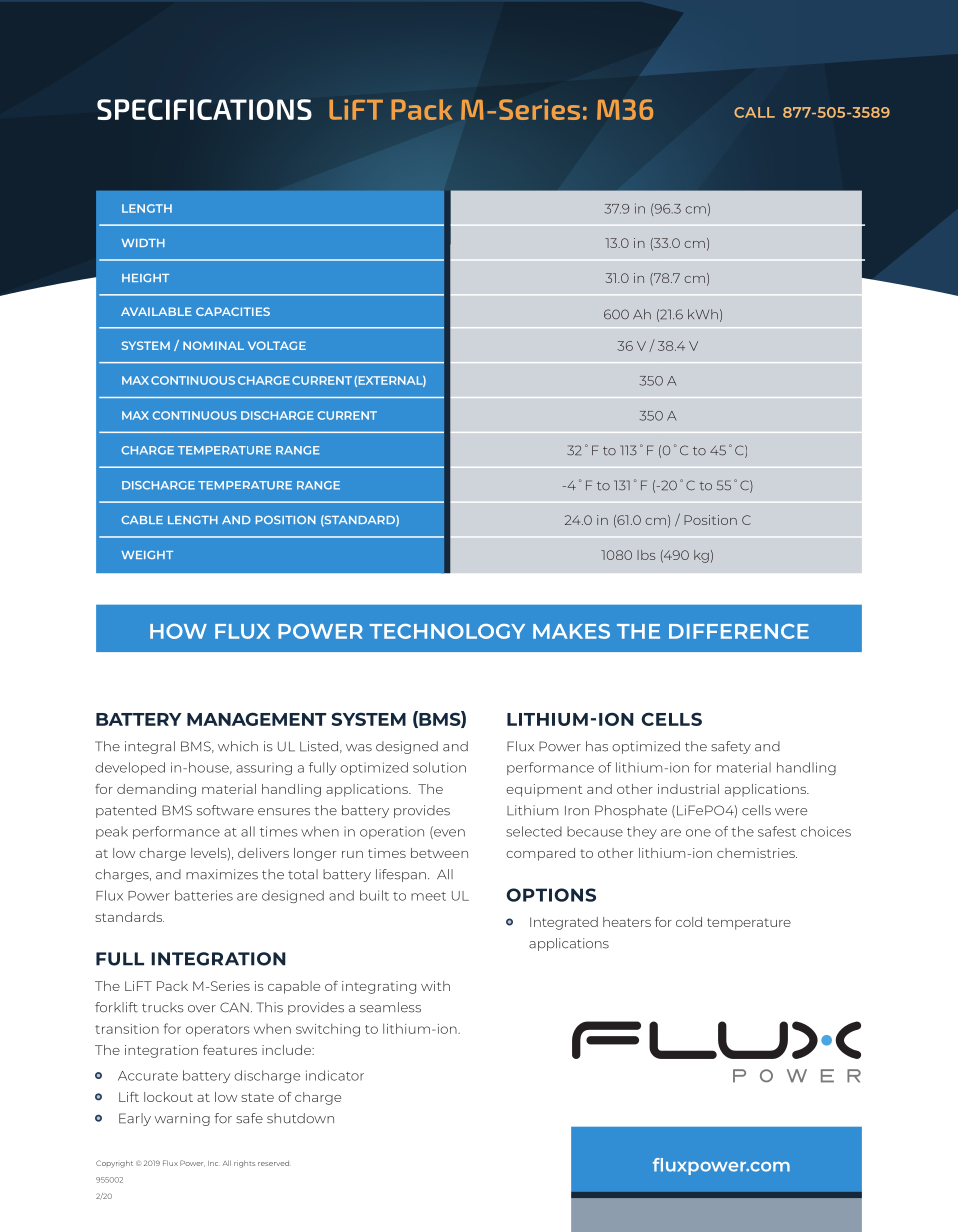  What do you see at coordinates (757, 853) in the page?
I see `chemistries` at bounding box center [757, 853].
